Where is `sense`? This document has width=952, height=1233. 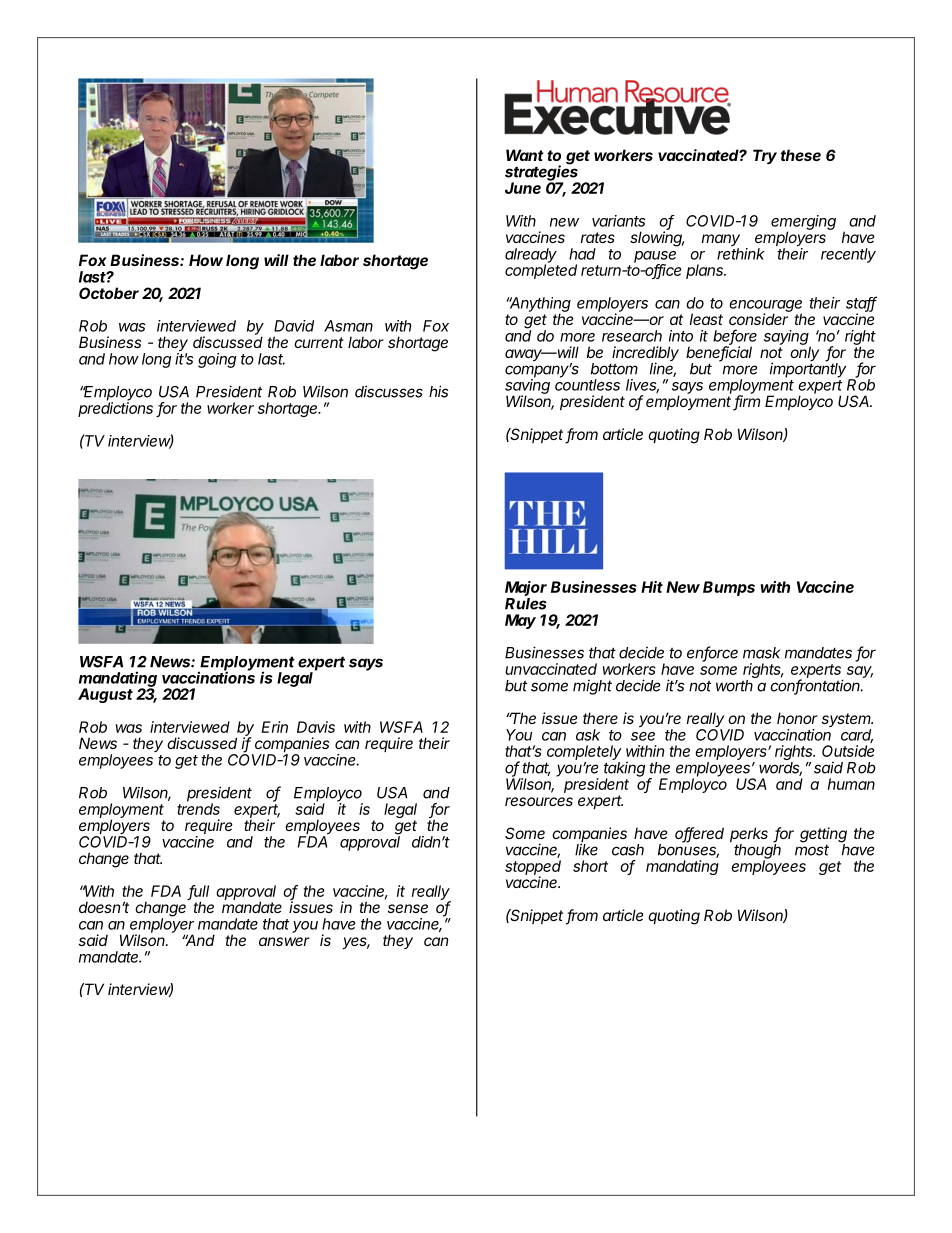
sense is located at coordinates (408, 908).
